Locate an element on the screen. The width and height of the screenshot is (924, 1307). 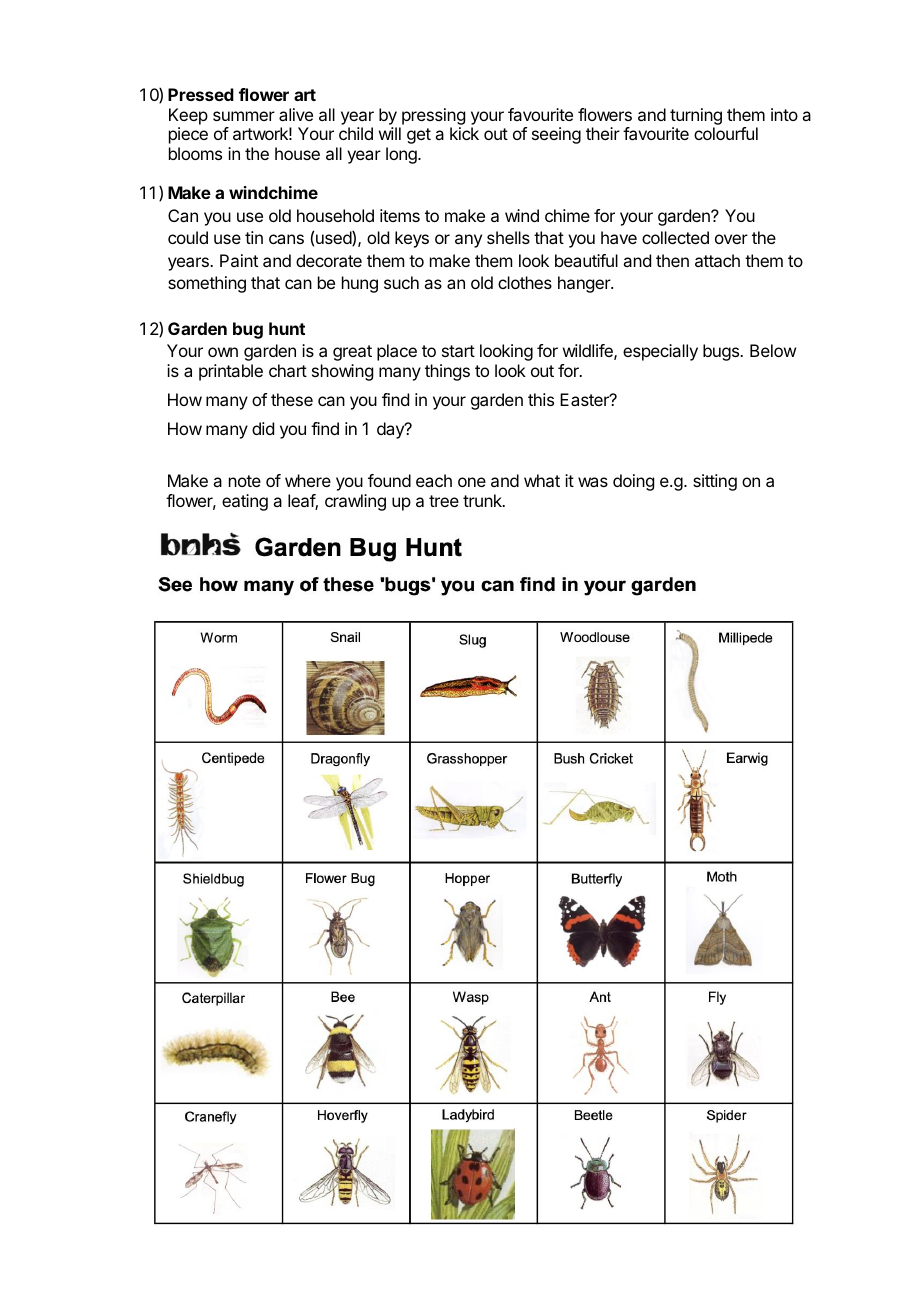
turning is located at coordinates (696, 116).
